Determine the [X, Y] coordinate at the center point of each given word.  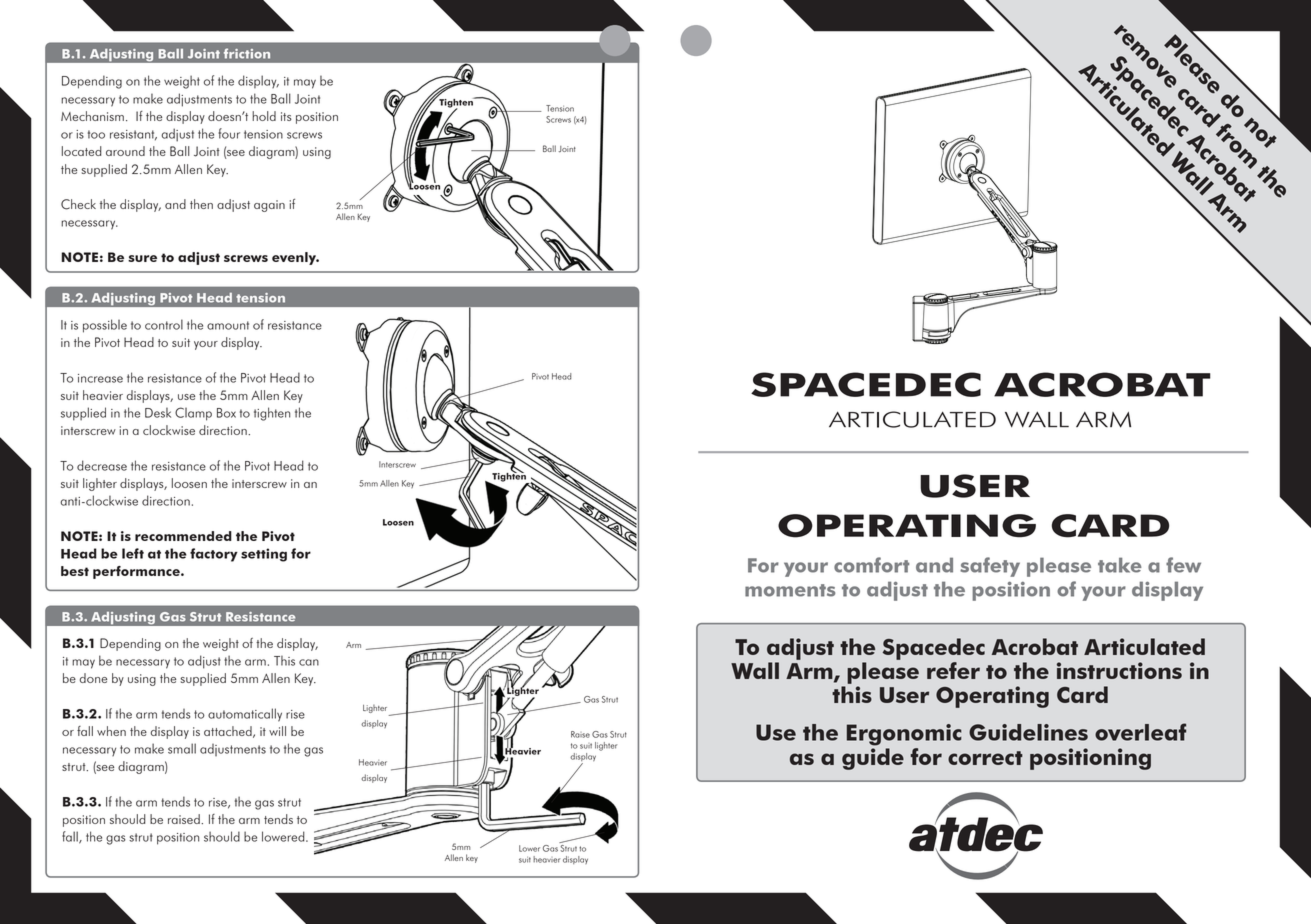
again [269, 206]
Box [226, 413]
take [1120, 565]
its [286, 116]
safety [990, 567]
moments [790, 590]
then [201, 204]
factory [214, 555]
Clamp [193, 414]
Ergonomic [904, 735]
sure [142, 258]
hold [264, 116]
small [182, 748]
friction [247, 53]
